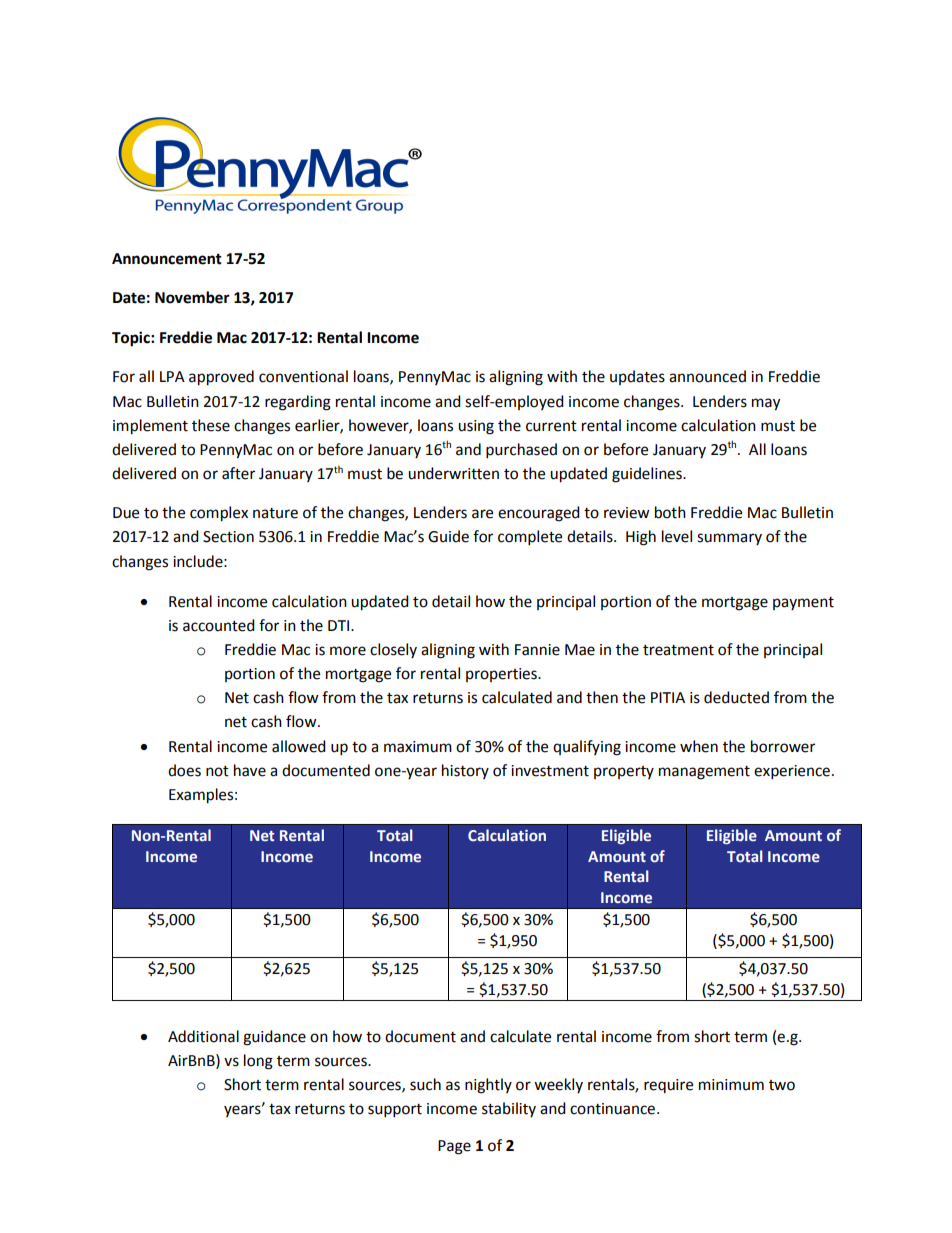  Describe the element at coordinates (454, 1147) in the screenshot. I see `Page` at that location.
